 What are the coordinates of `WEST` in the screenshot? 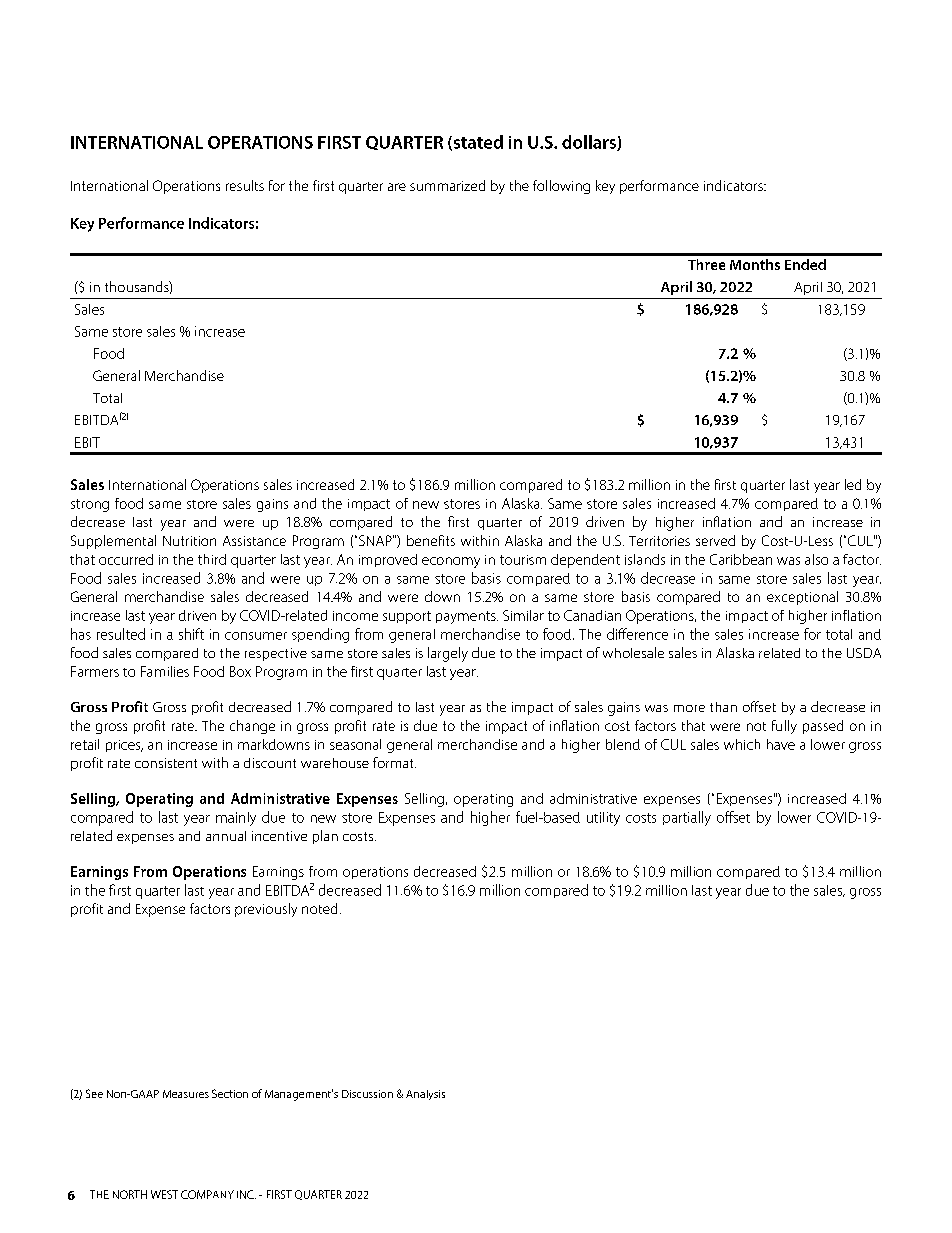 It's located at (164, 1194).
